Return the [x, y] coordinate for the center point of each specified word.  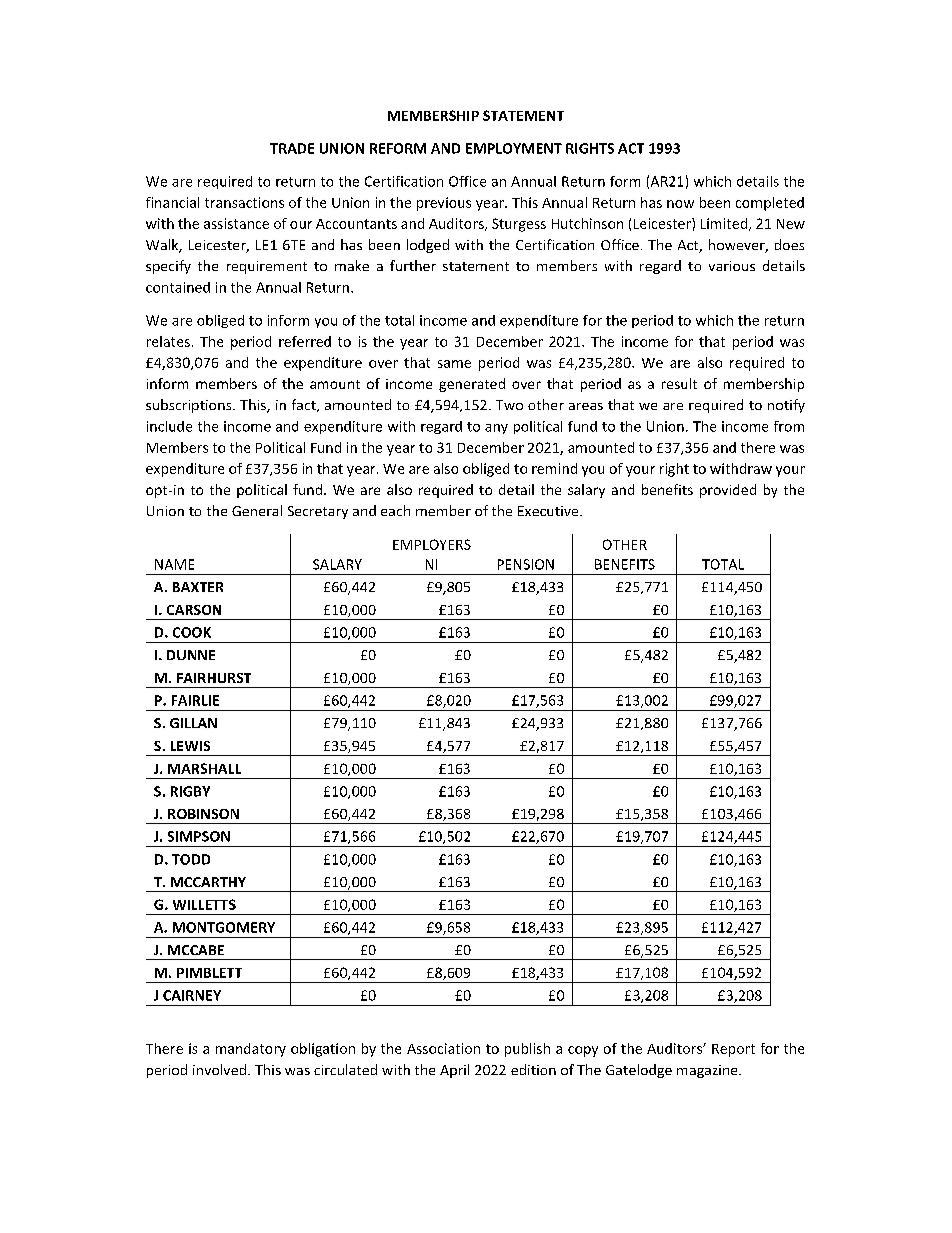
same [454, 364]
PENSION [526, 564]
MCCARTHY [208, 882]
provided [728, 491]
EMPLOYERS [432, 544]
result [679, 383]
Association [443, 1048]
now [680, 204]
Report [733, 1050]
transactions [244, 202]
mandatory [251, 1050]
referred [305, 341]
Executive [549, 511]
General [257, 510]
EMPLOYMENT [514, 148]
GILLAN [193, 723]
